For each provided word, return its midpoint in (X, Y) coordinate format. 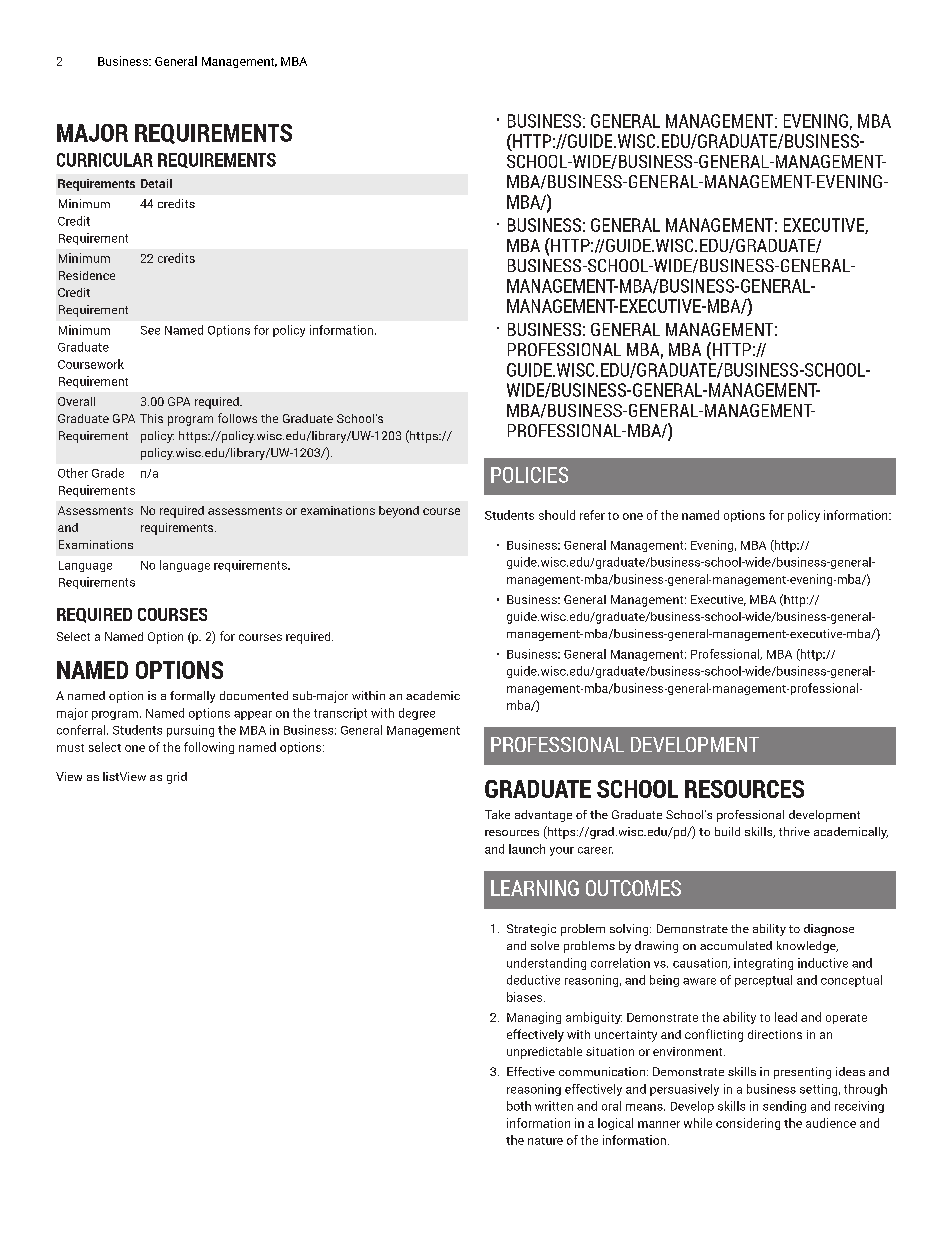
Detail (156, 183)
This (151, 418)
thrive (794, 831)
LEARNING (535, 888)
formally (192, 697)
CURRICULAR (105, 160)
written (554, 1106)
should (557, 515)
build (727, 831)
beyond (399, 512)
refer (592, 515)
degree (417, 714)
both (519, 1106)
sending (784, 1107)
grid (177, 778)
